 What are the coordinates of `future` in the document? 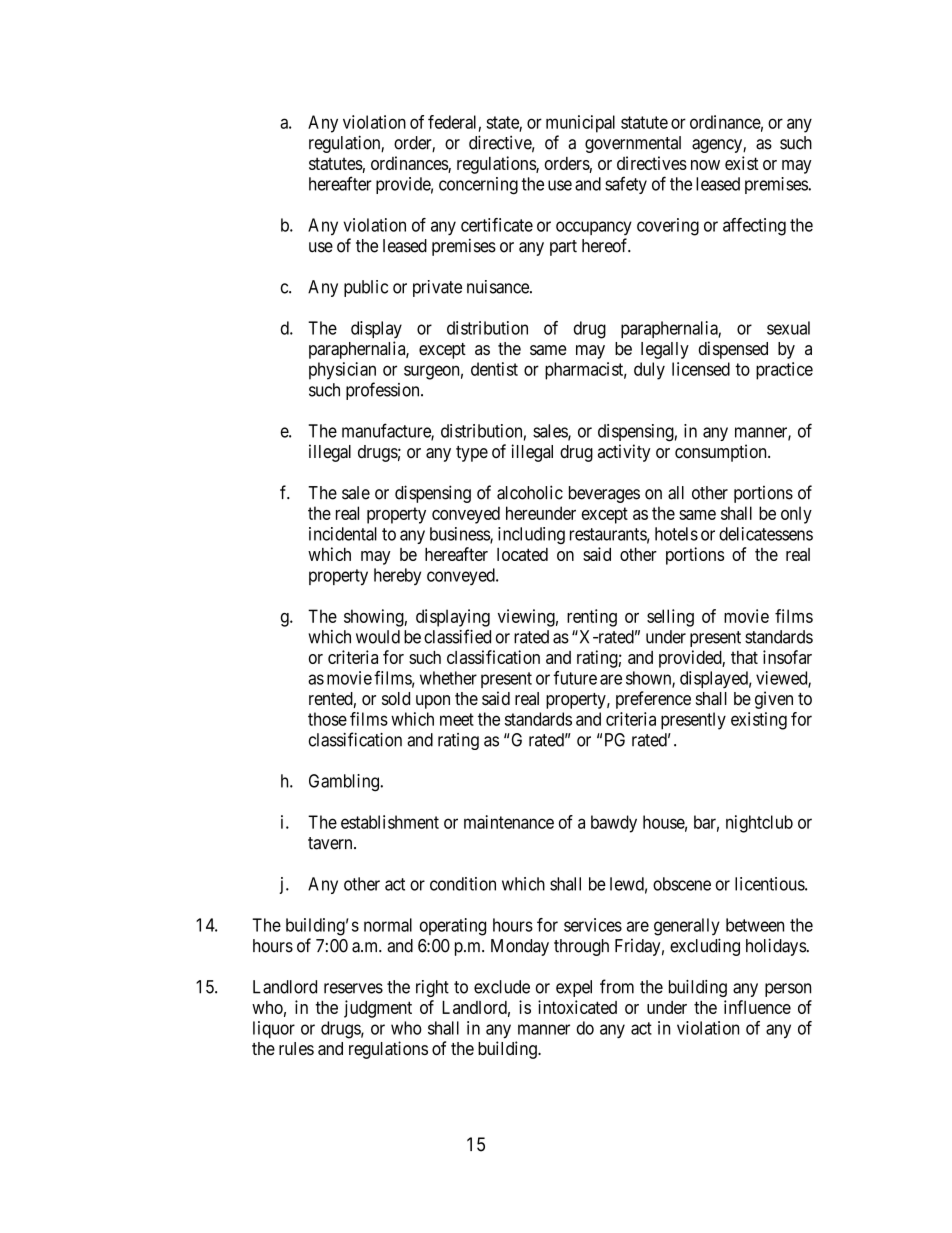 It's located at (575, 678).
